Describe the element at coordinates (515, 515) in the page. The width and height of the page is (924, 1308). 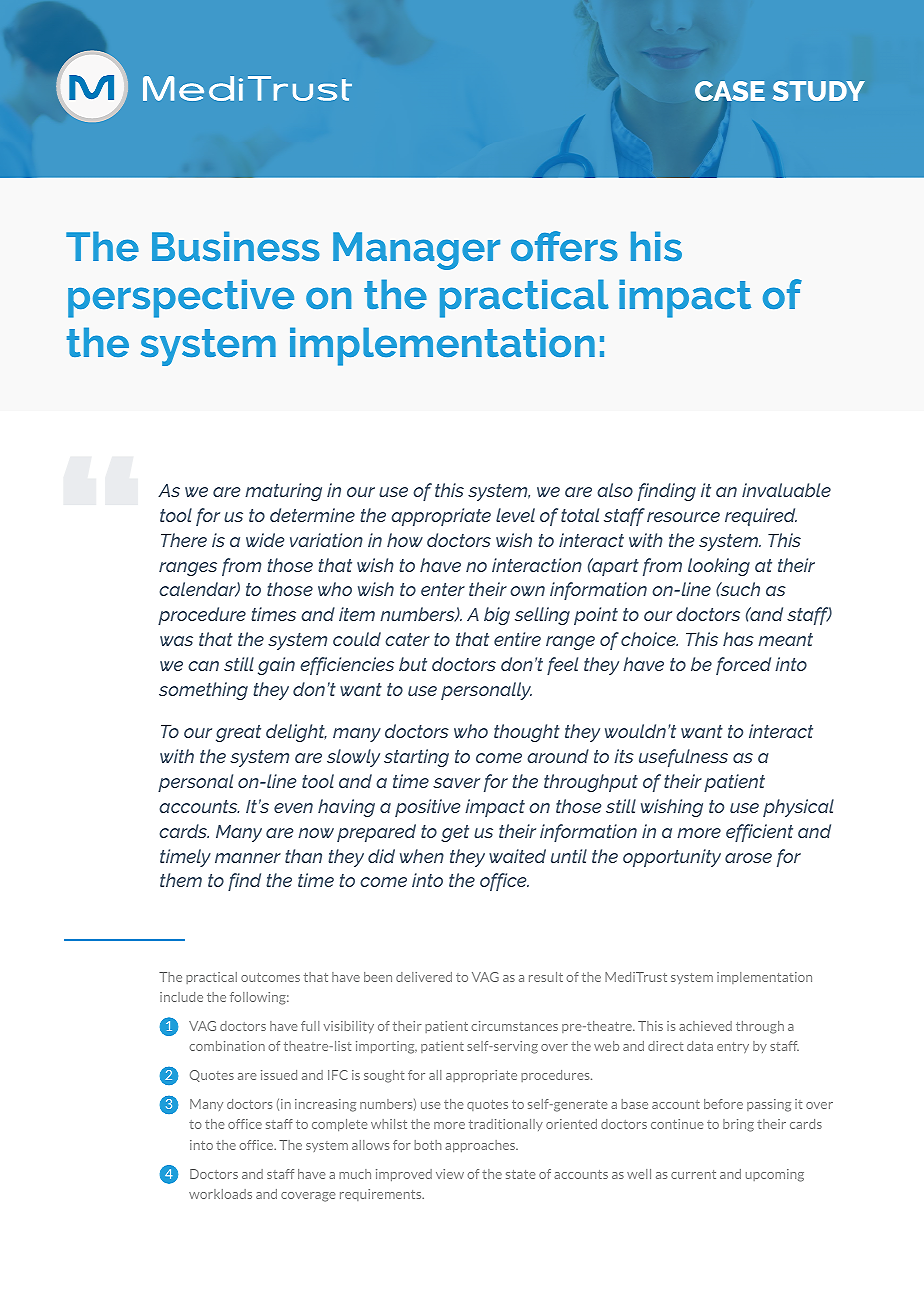
I see `level` at that location.
